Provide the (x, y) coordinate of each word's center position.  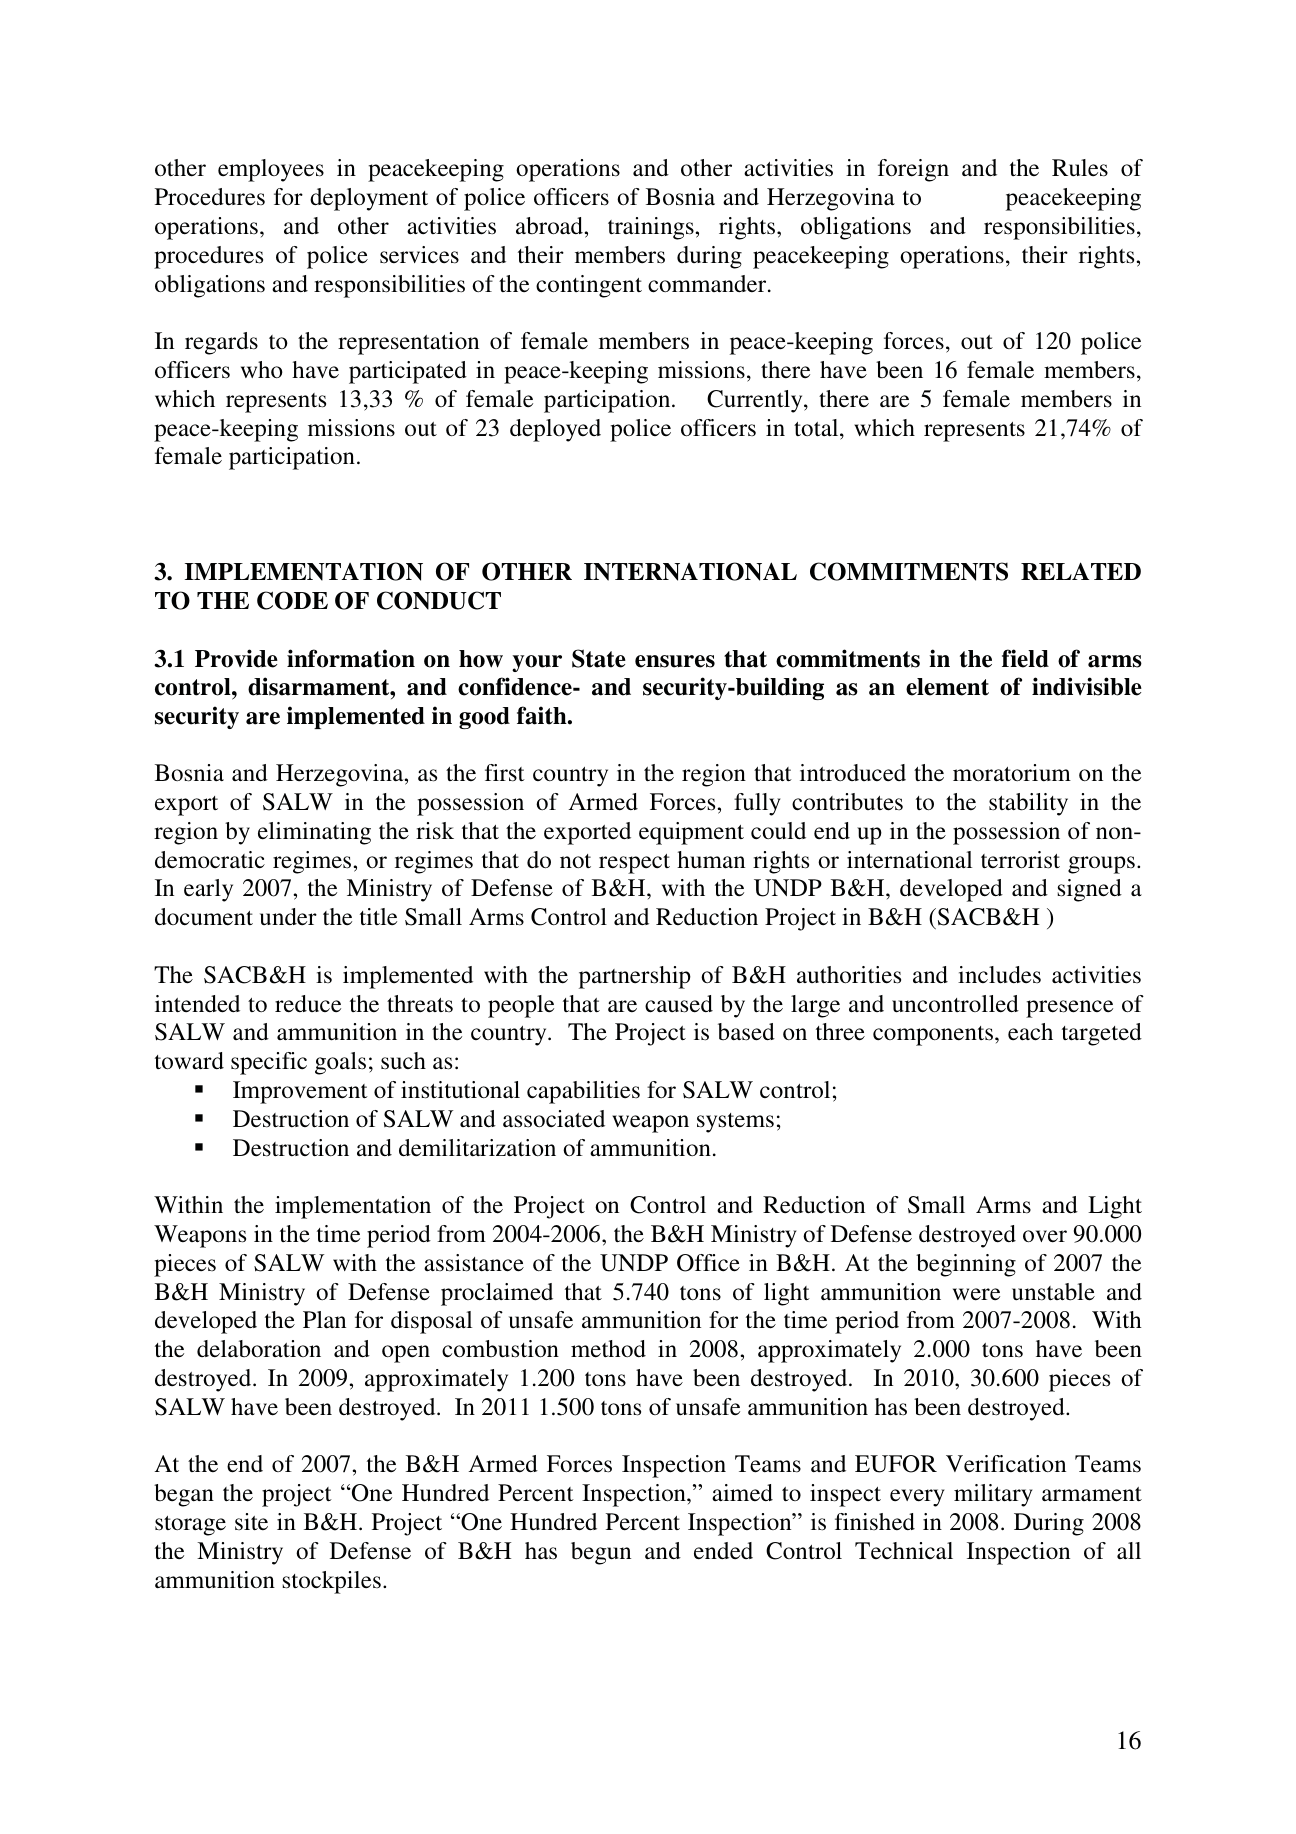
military (993, 1495)
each (1030, 1032)
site (251, 1521)
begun (601, 1553)
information (351, 658)
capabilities (583, 1092)
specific (269, 1063)
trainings (652, 228)
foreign (913, 170)
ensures (675, 661)
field (1025, 658)
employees (271, 170)
